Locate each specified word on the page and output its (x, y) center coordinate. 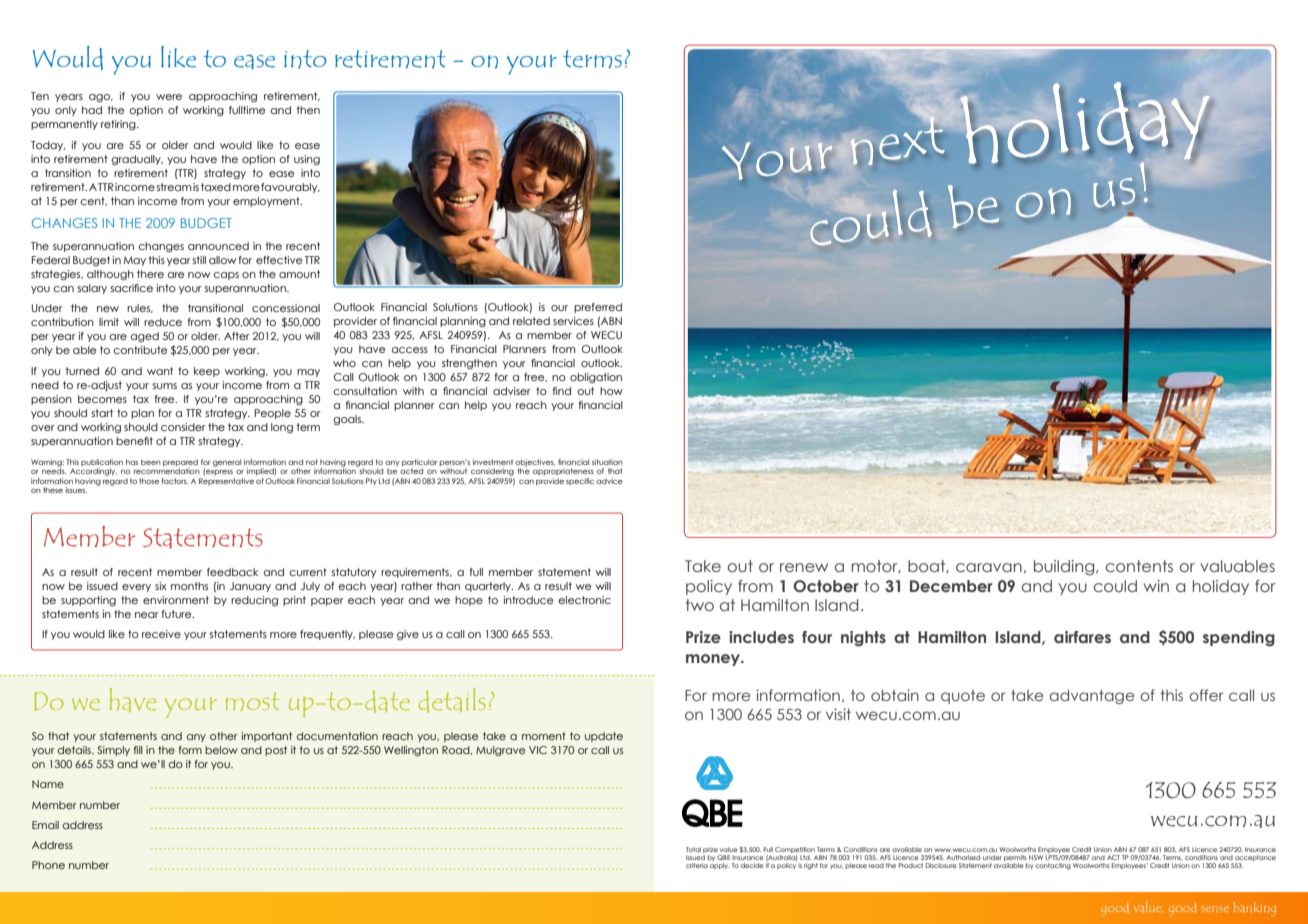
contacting (1053, 866)
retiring (119, 125)
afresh (789, 176)
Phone (48, 865)
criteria (697, 865)
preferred (598, 308)
